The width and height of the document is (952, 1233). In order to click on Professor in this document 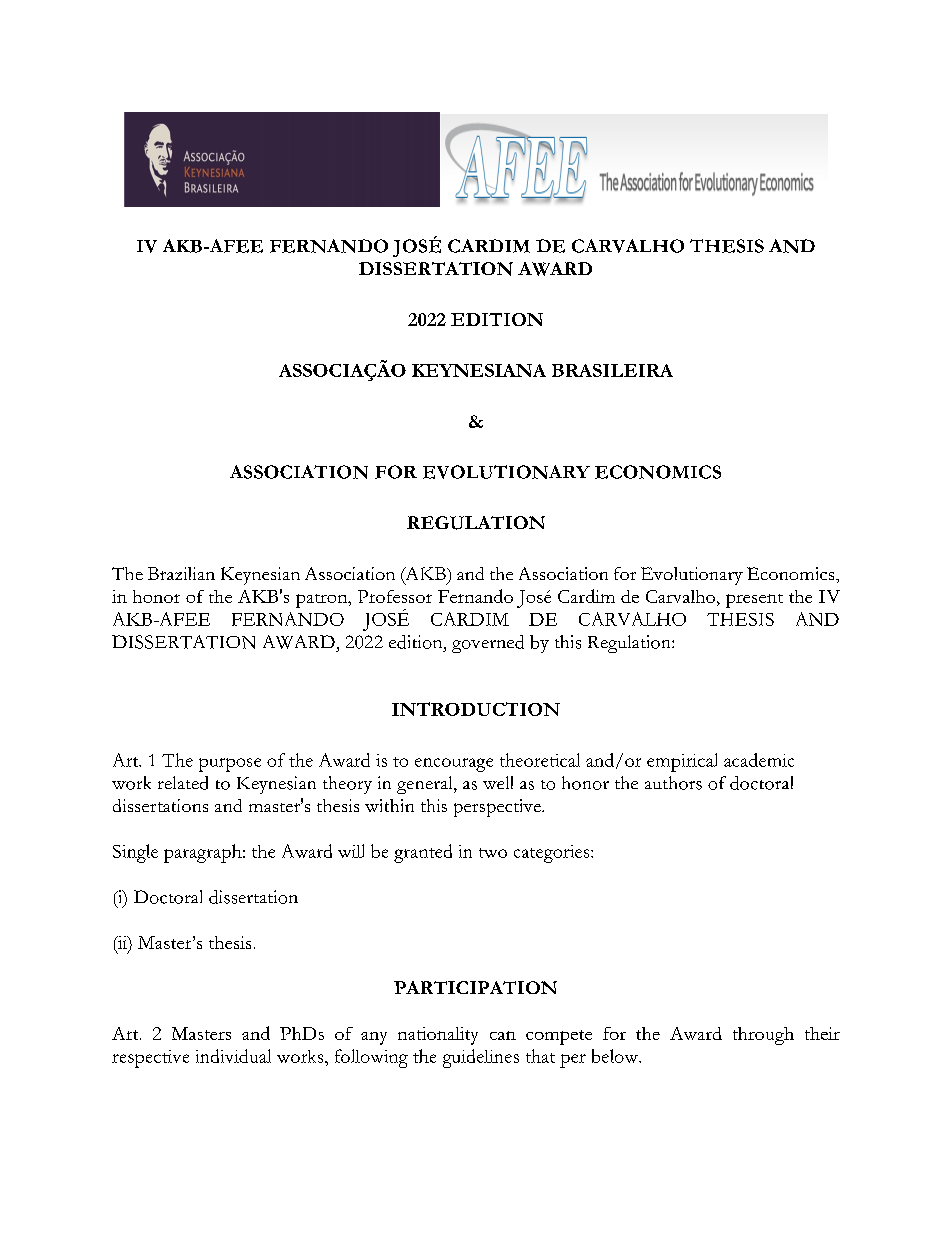, I will do `click(395, 596)`.
